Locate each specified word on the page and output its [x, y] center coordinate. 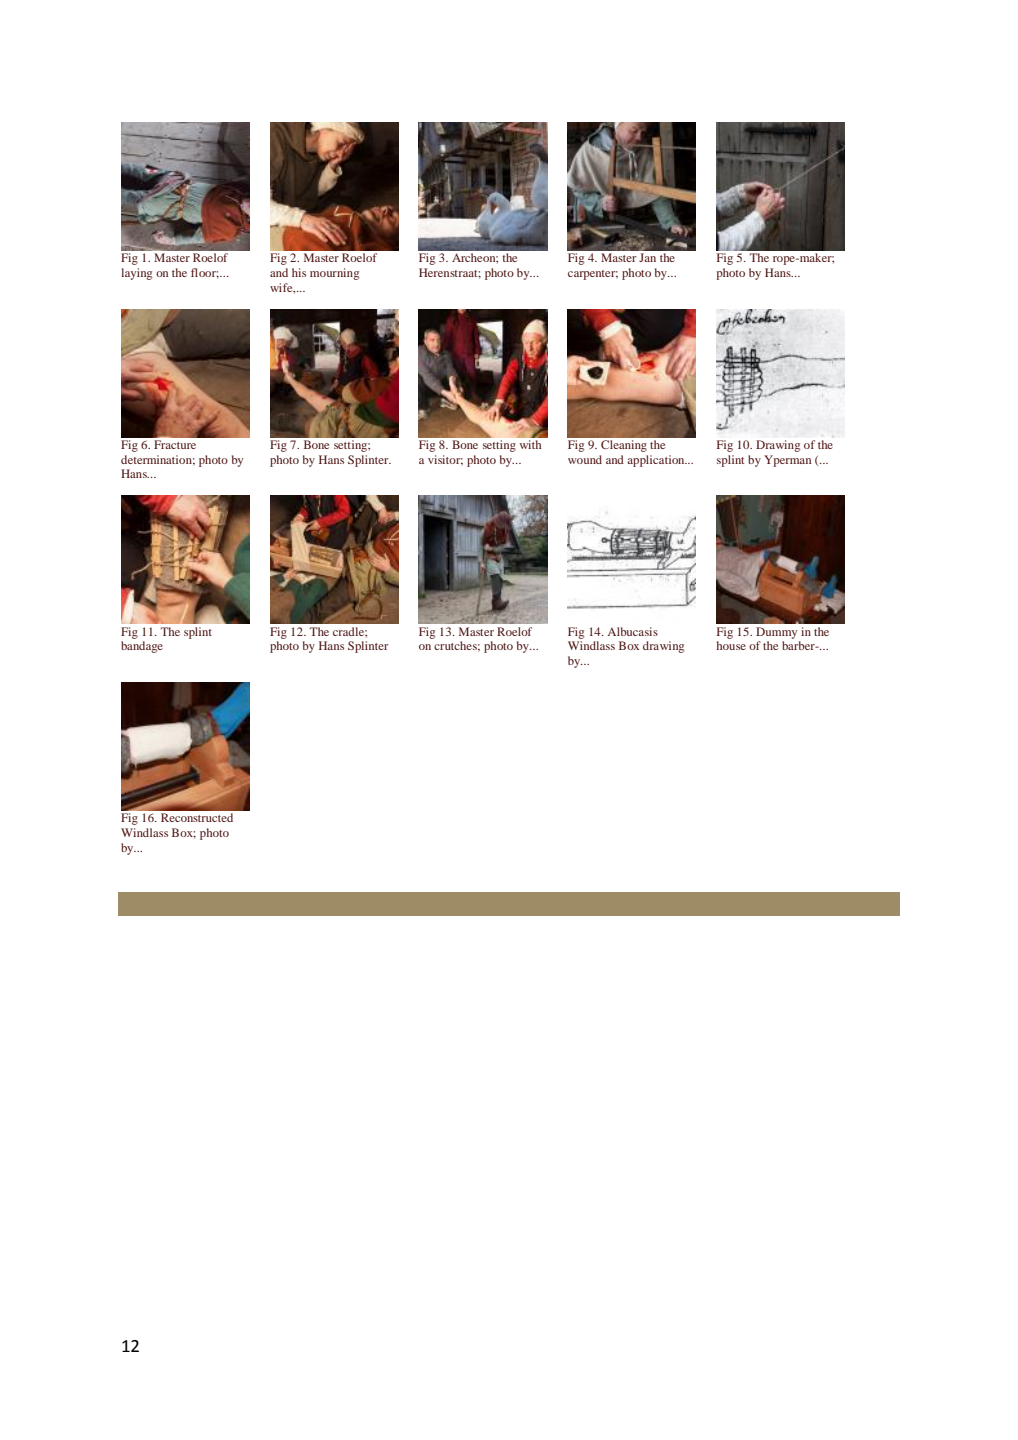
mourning [334, 274]
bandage [142, 647]
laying [136, 274]
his [299, 272]
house [731, 645]
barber [799, 645]
